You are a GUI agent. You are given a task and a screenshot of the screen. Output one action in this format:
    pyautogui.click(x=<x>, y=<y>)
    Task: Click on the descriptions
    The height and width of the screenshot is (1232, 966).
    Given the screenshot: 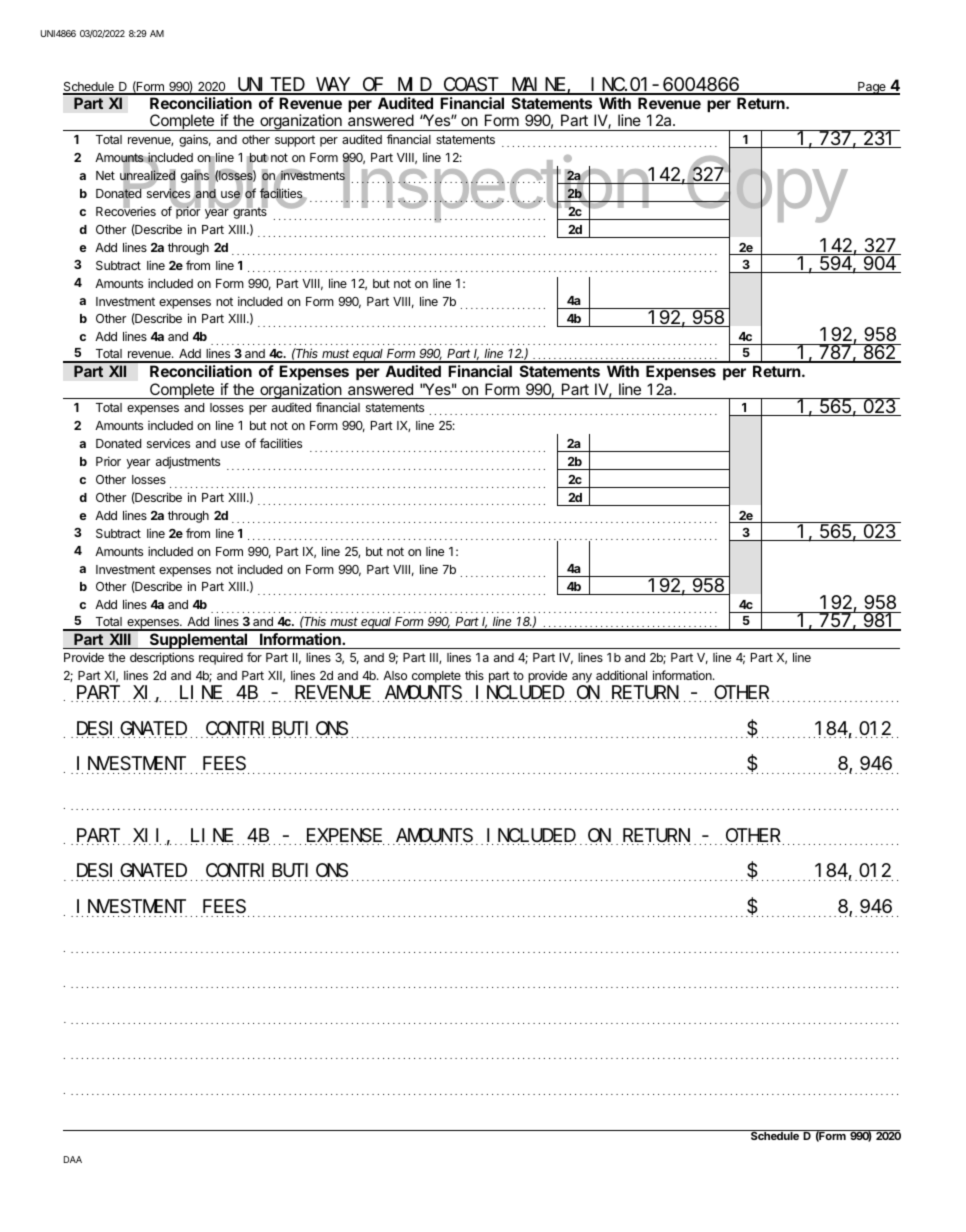 What is the action you would take?
    pyautogui.click(x=162, y=658)
